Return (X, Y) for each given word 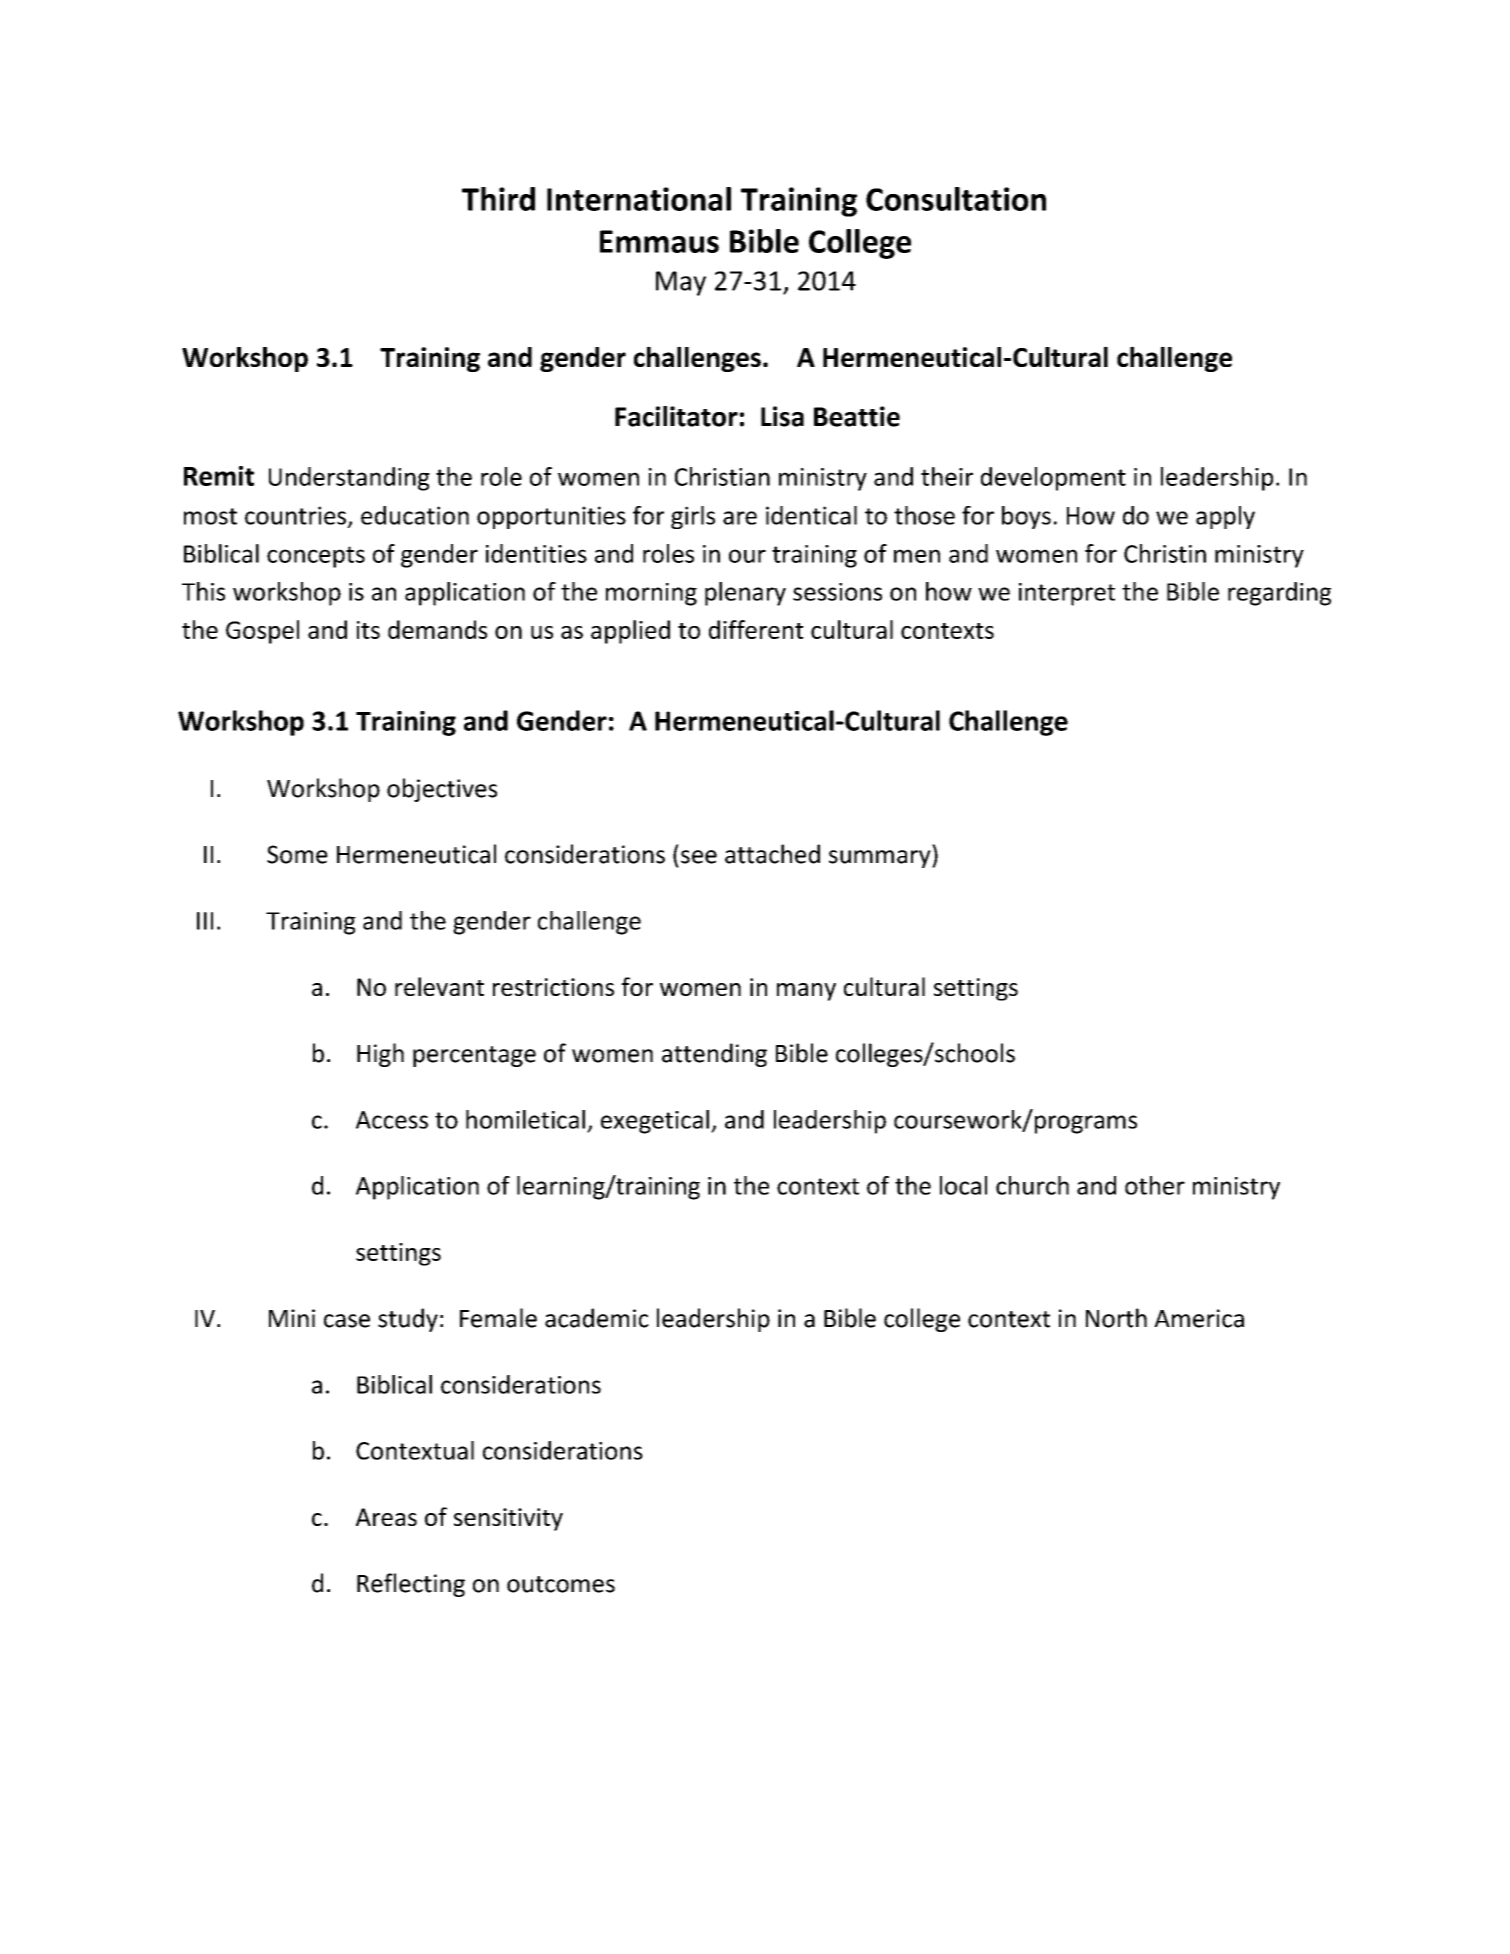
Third (498, 199)
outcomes (561, 1584)
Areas (386, 1517)
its (368, 630)
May (681, 283)
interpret (1067, 594)
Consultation (956, 199)
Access (392, 1120)
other (1155, 1185)
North (1116, 1318)
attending (714, 1055)
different (756, 629)
